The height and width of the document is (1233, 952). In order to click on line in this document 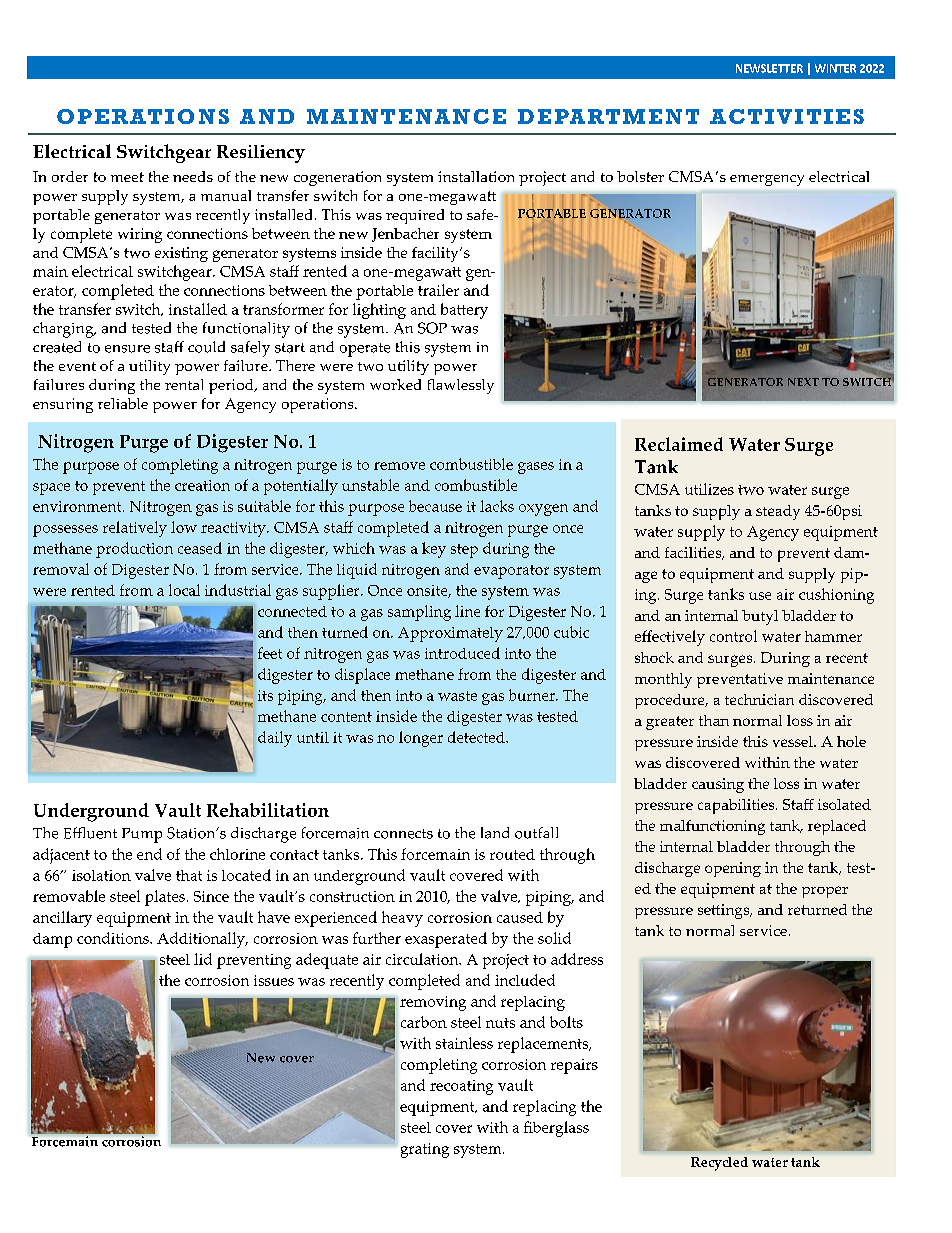, I will do `click(467, 611)`.
